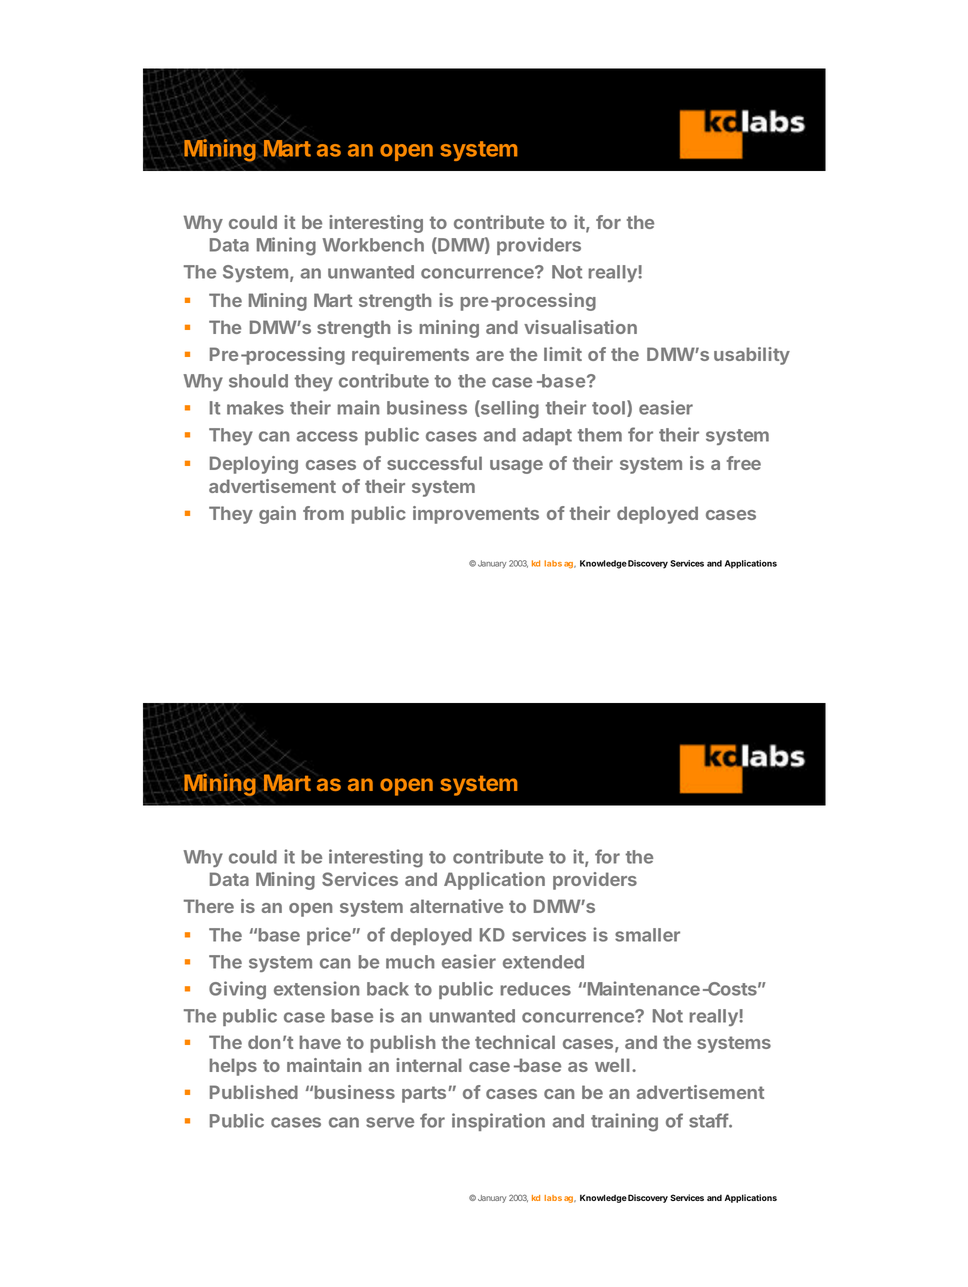  Describe the element at coordinates (709, 1120) in the screenshot. I see `staff` at that location.
